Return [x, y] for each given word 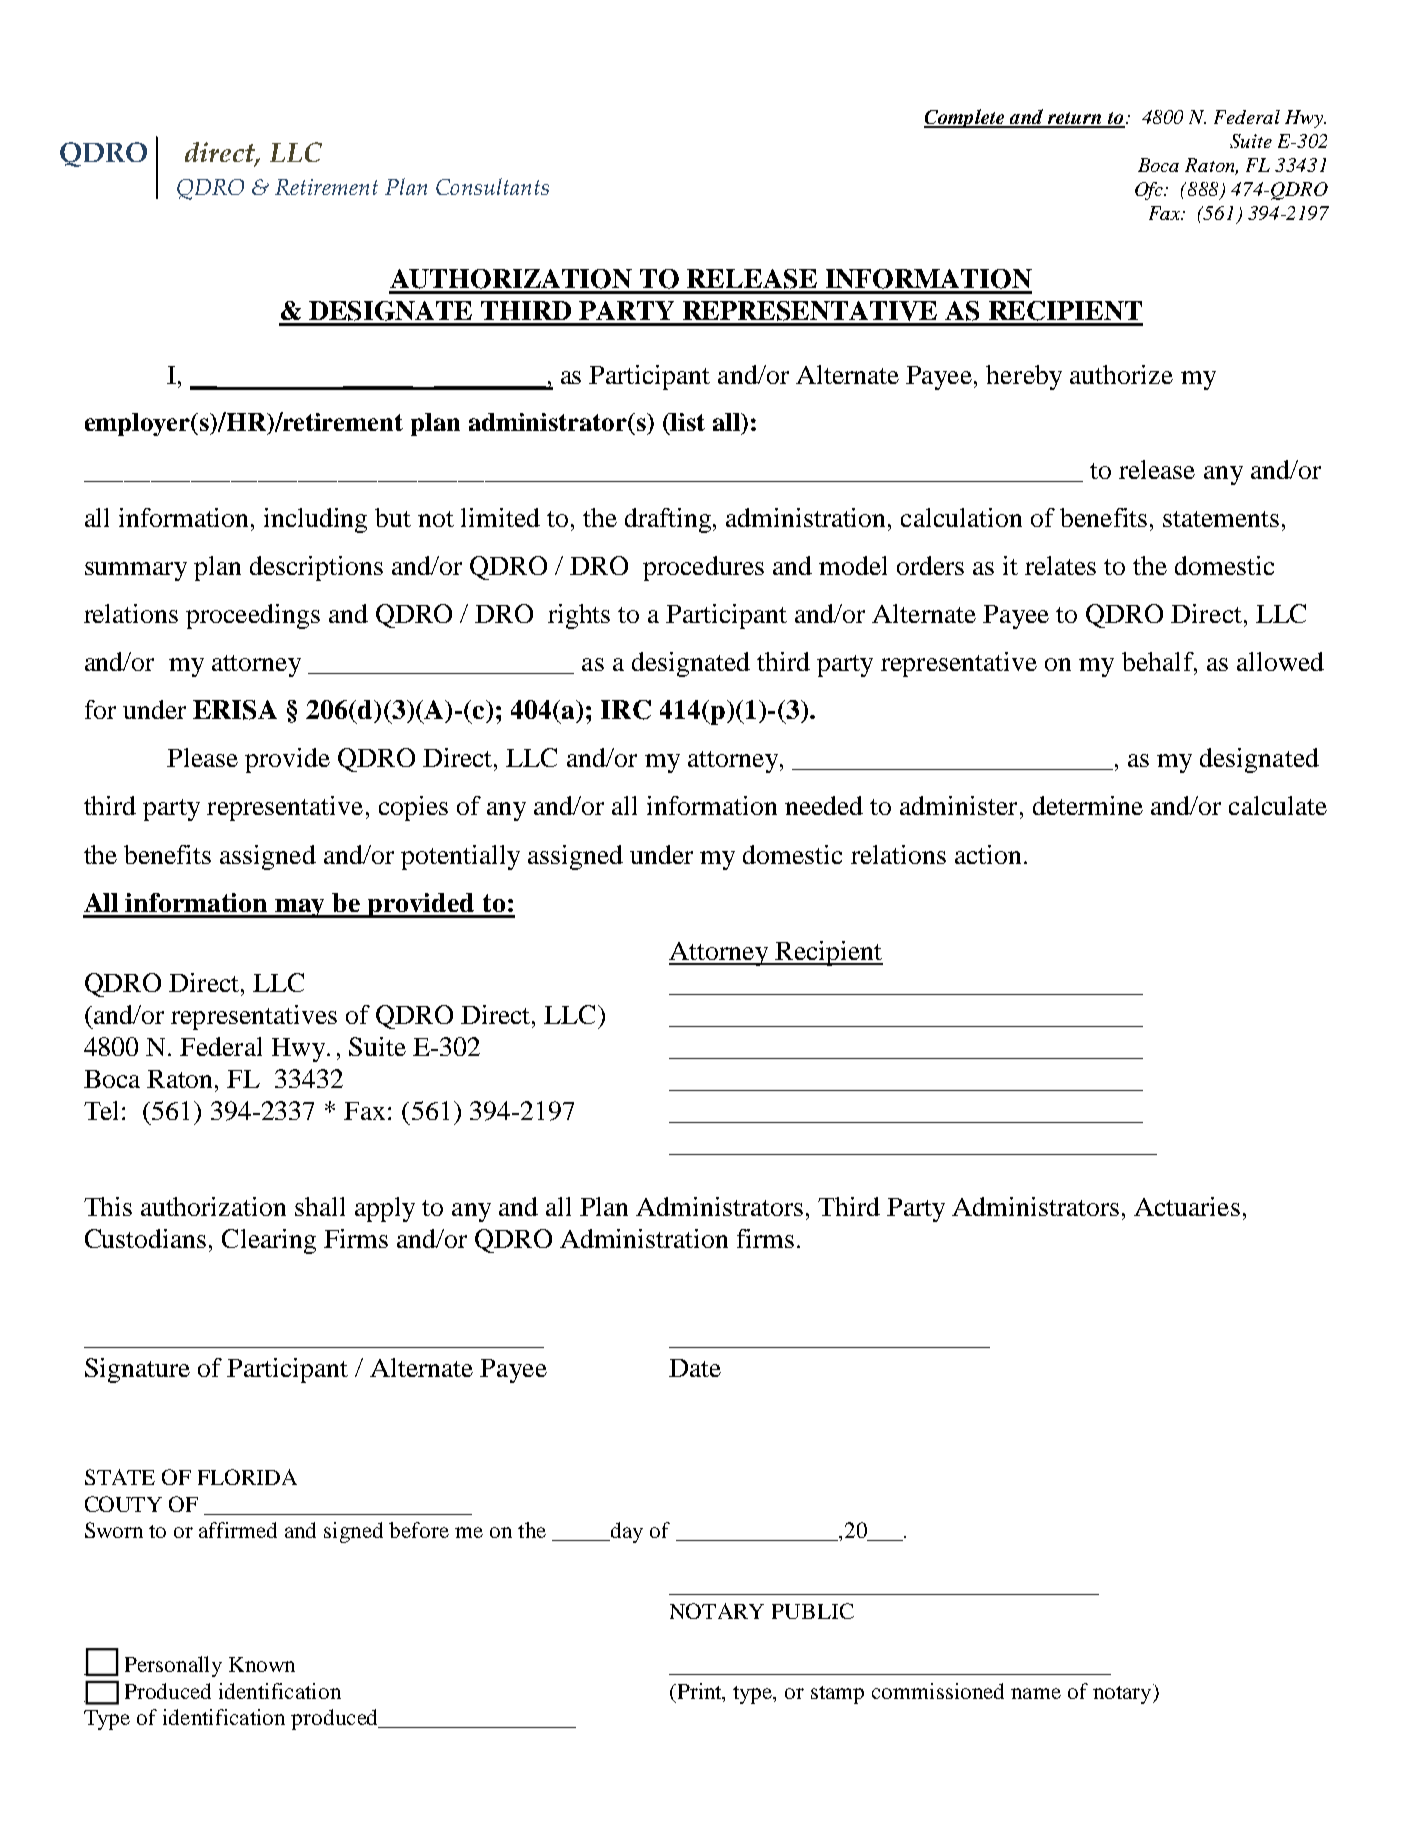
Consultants [492, 186]
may [301, 908]
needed [824, 805]
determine [1088, 805]
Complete [965, 118]
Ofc [1150, 191]
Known [262, 1664]
